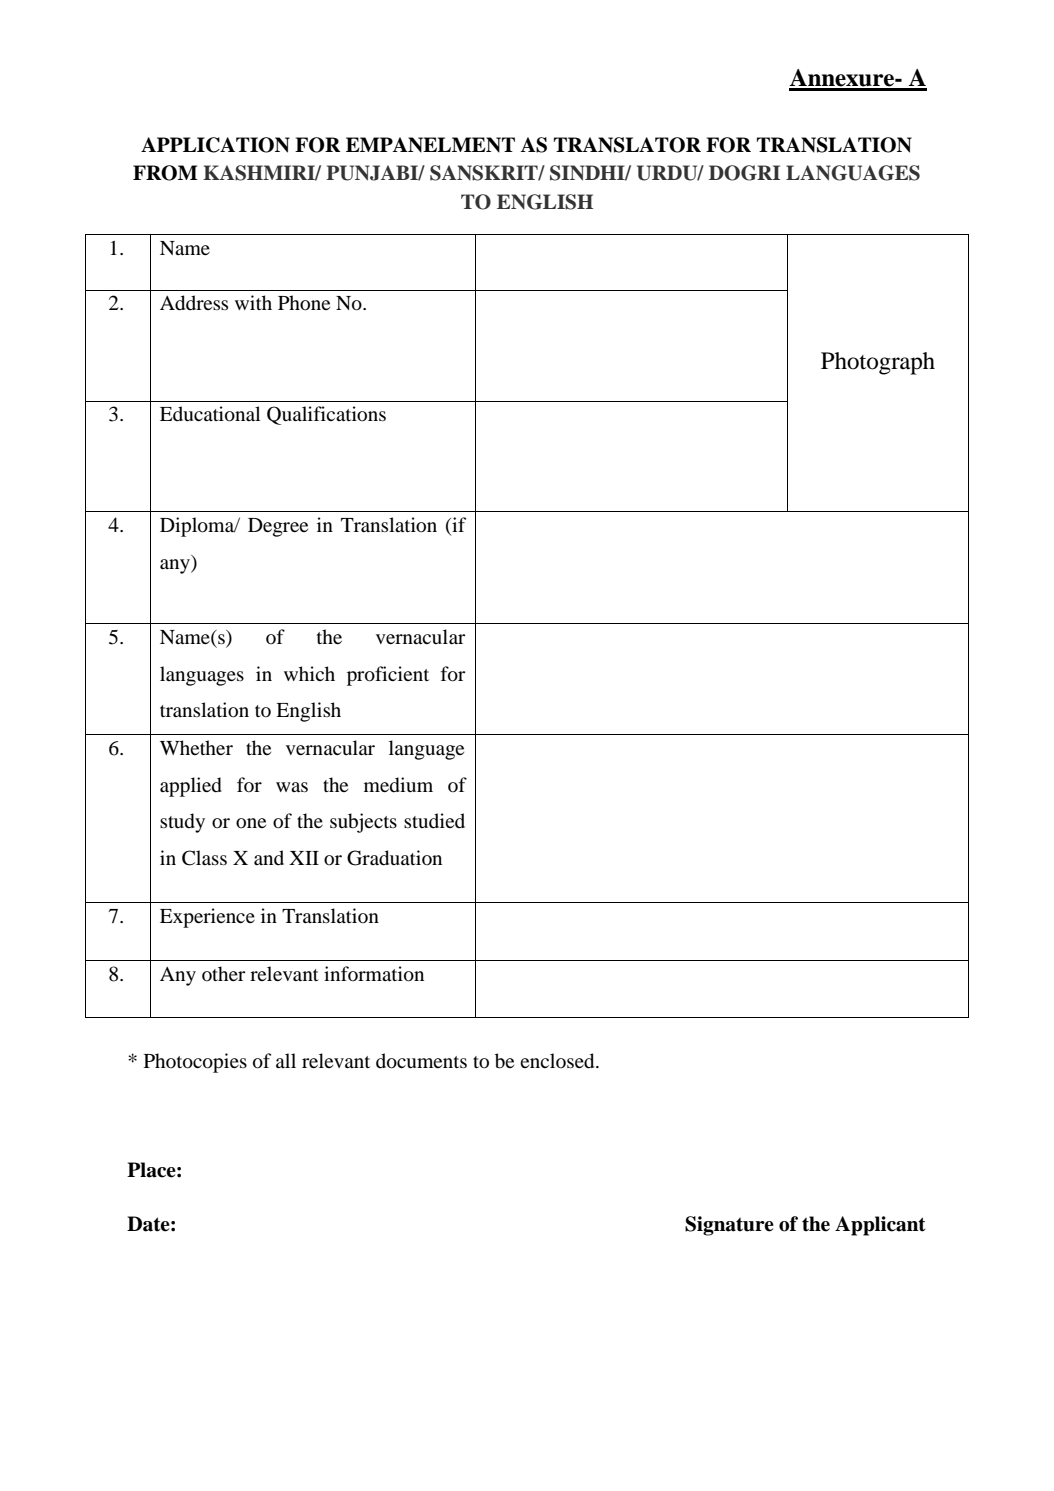  Describe the element at coordinates (210, 414) in the screenshot. I see `Educational` at that location.
